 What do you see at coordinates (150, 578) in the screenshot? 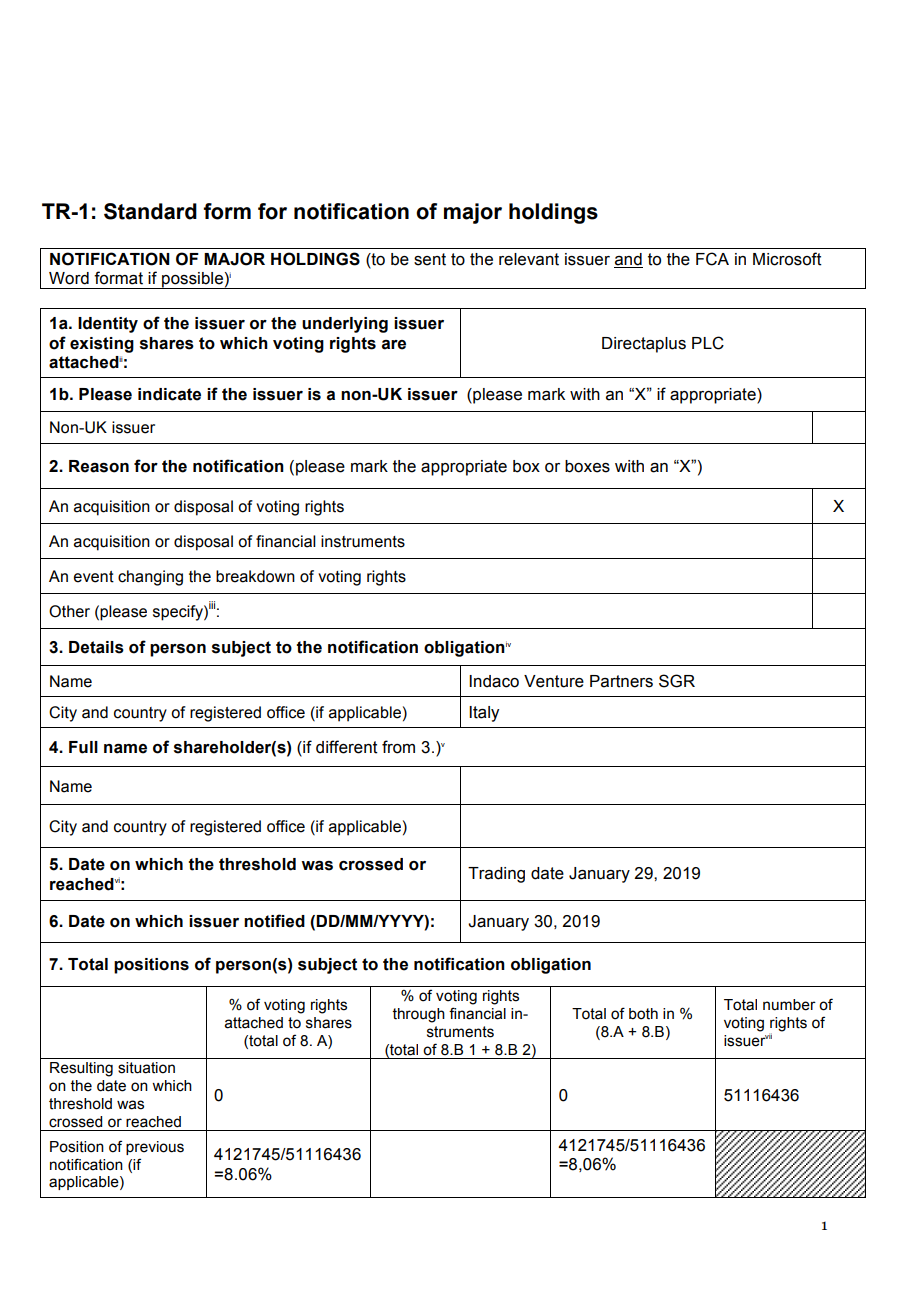
I see `changing` at bounding box center [150, 578].
